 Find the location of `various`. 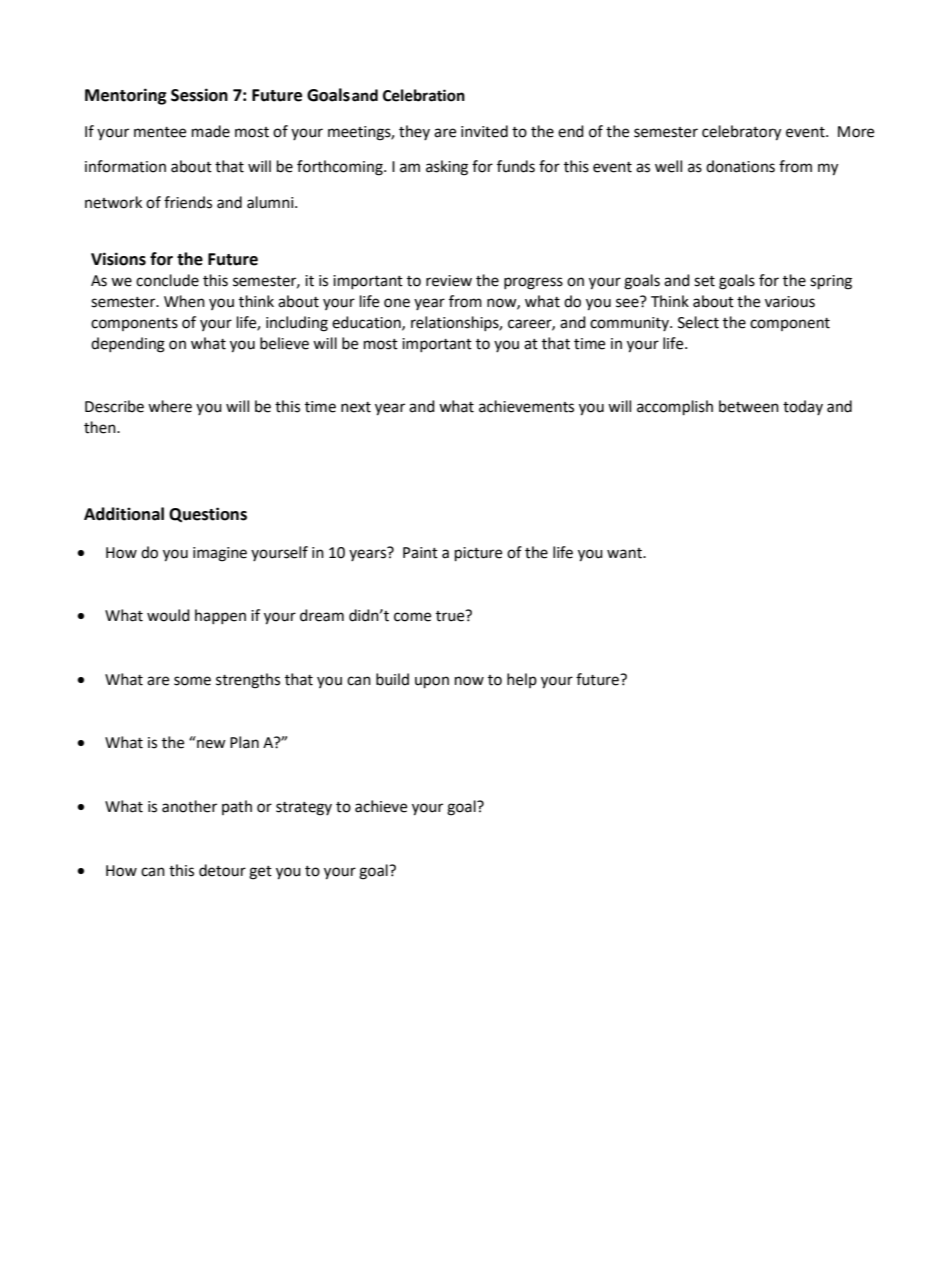

various is located at coordinates (790, 302).
